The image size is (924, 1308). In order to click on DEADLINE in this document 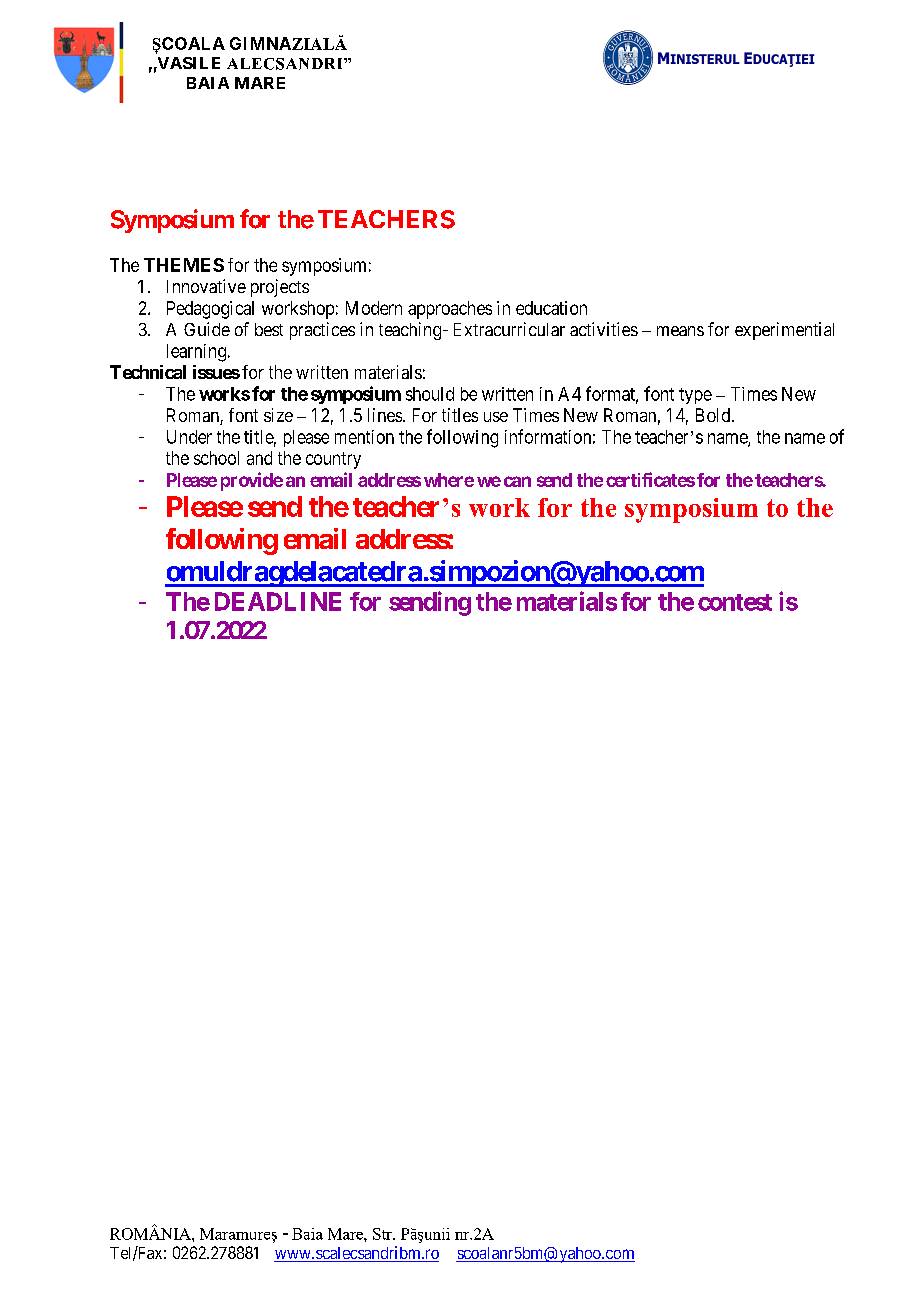, I will do `click(278, 601)`.
